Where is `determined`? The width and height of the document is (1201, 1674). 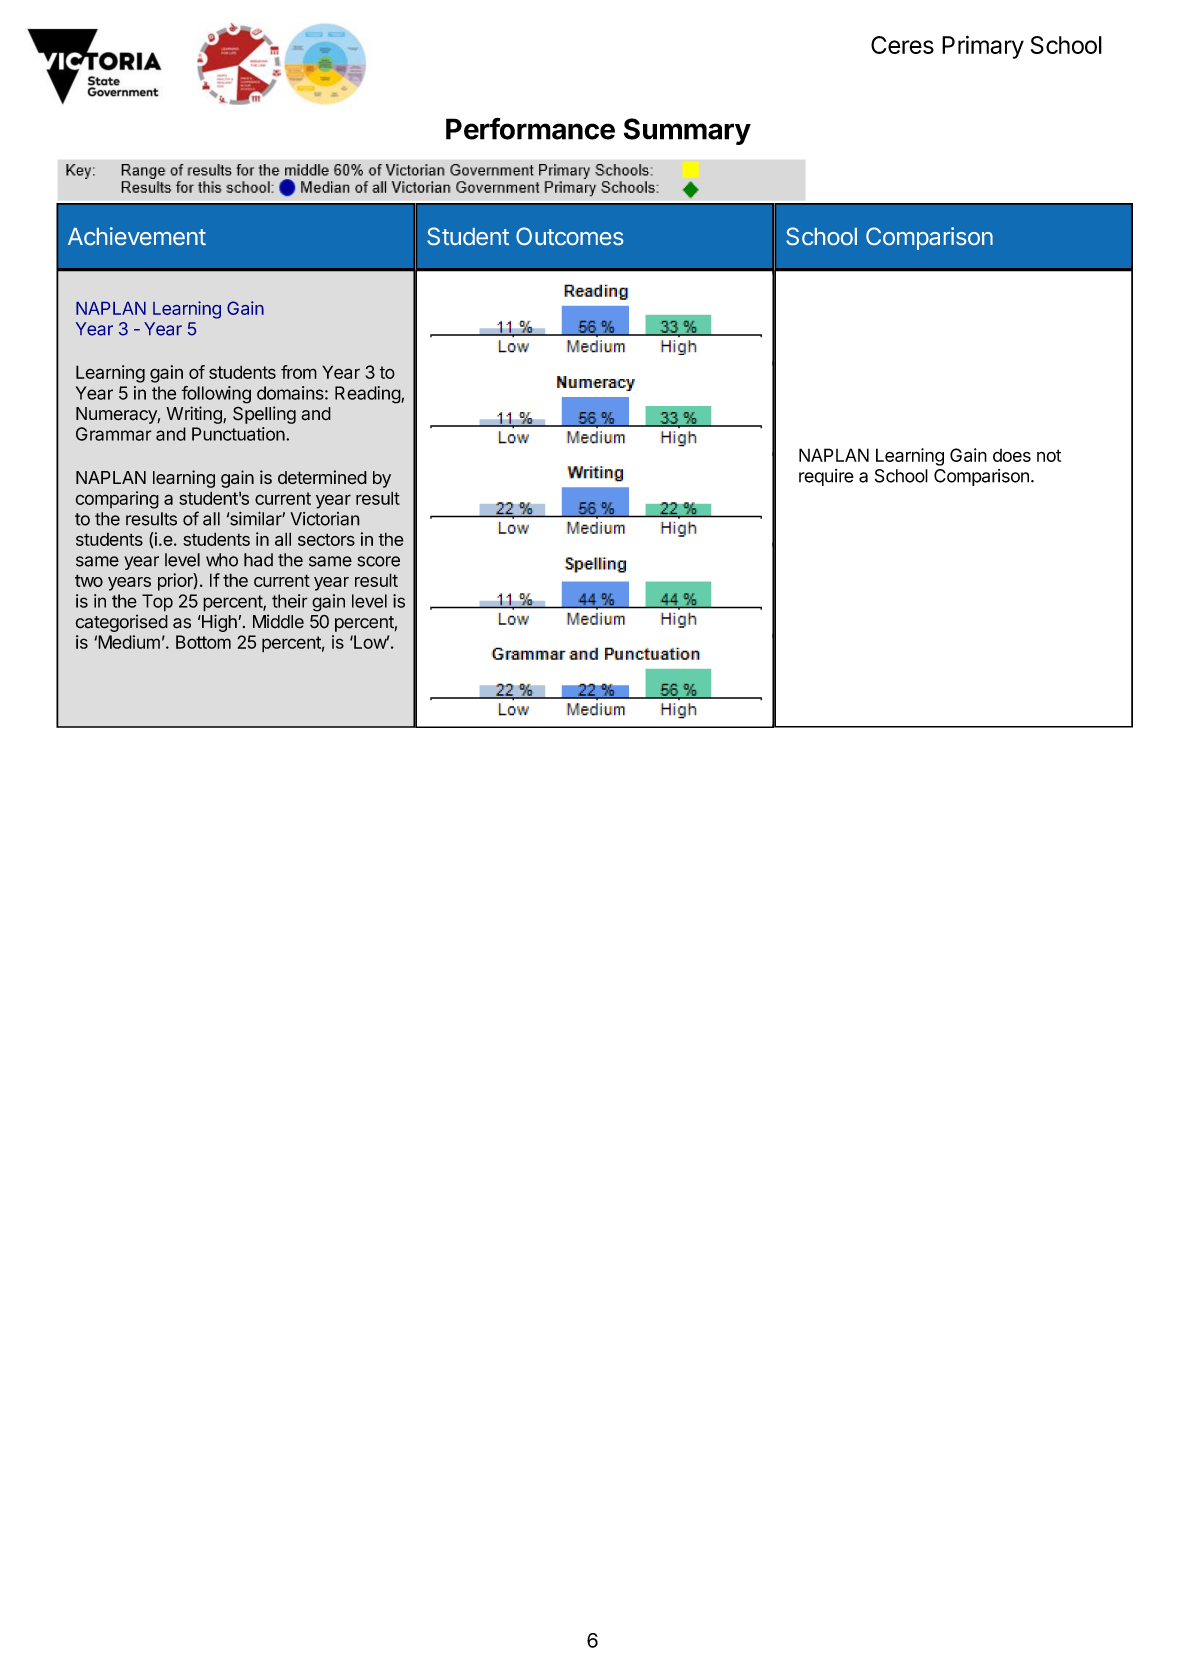
determined is located at coordinates (322, 477).
